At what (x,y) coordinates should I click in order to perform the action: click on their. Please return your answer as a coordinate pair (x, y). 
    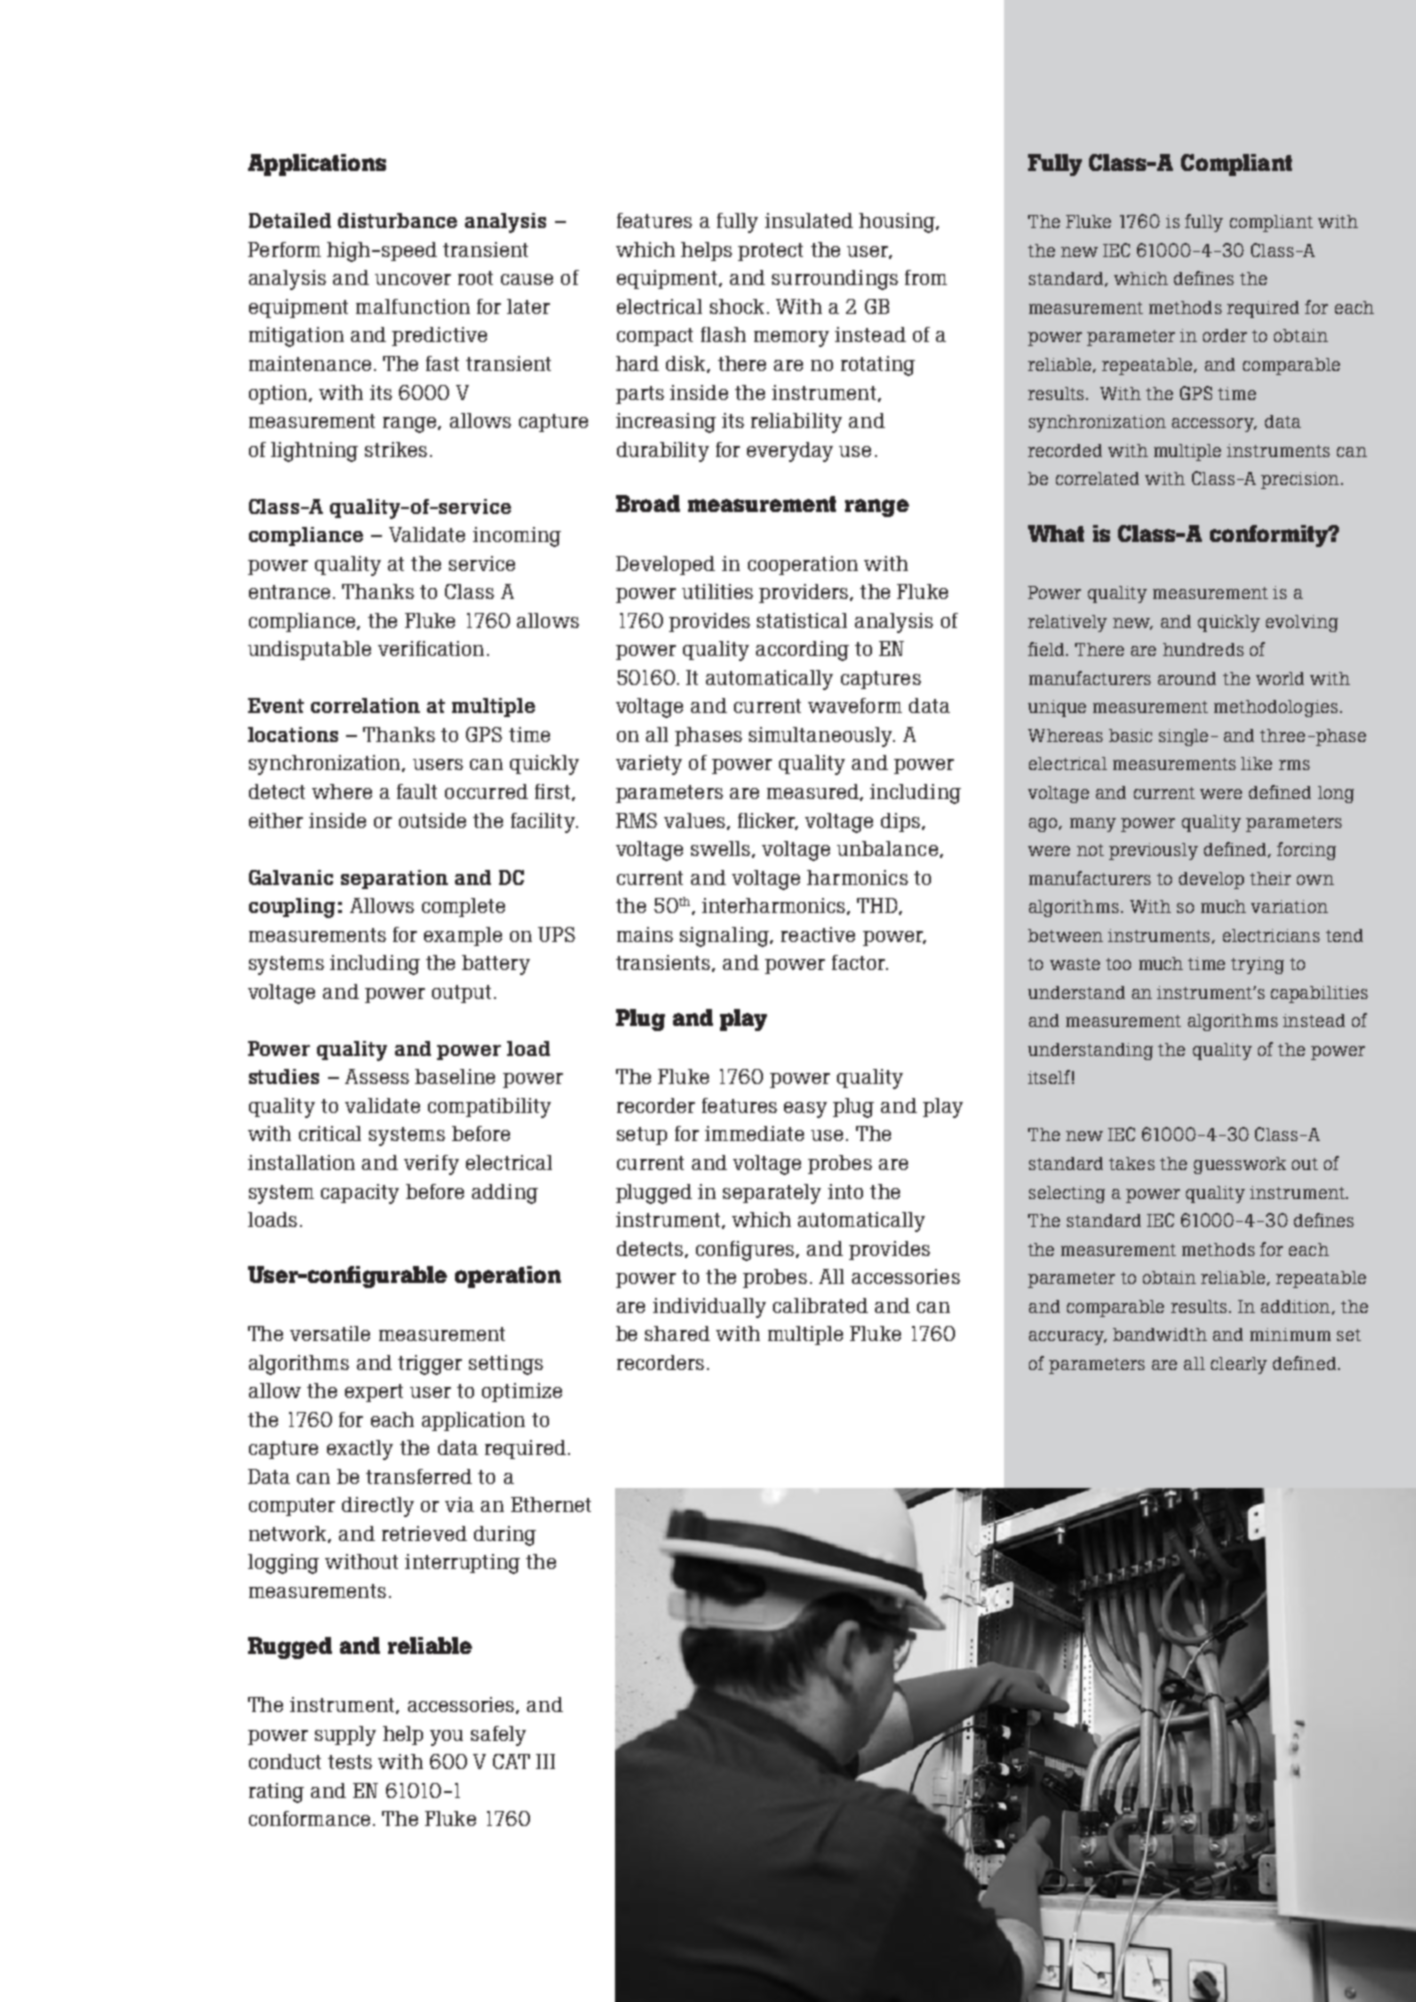
    Looking at the image, I should click on (1270, 878).
